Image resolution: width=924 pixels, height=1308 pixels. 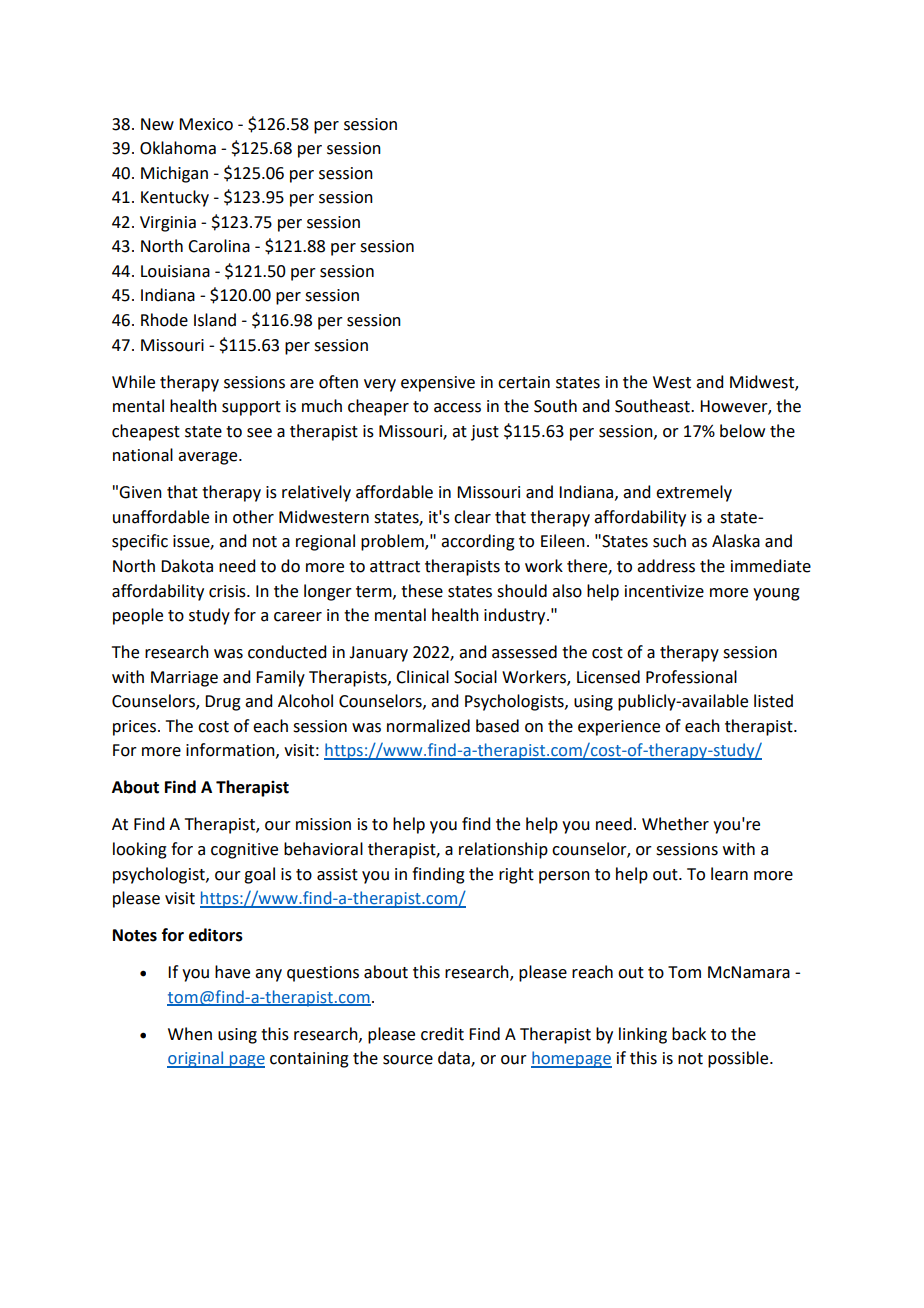 What do you see at coordinates (485, 433) in the screenshot?
I see `just` at bounding box center [485, 433].
